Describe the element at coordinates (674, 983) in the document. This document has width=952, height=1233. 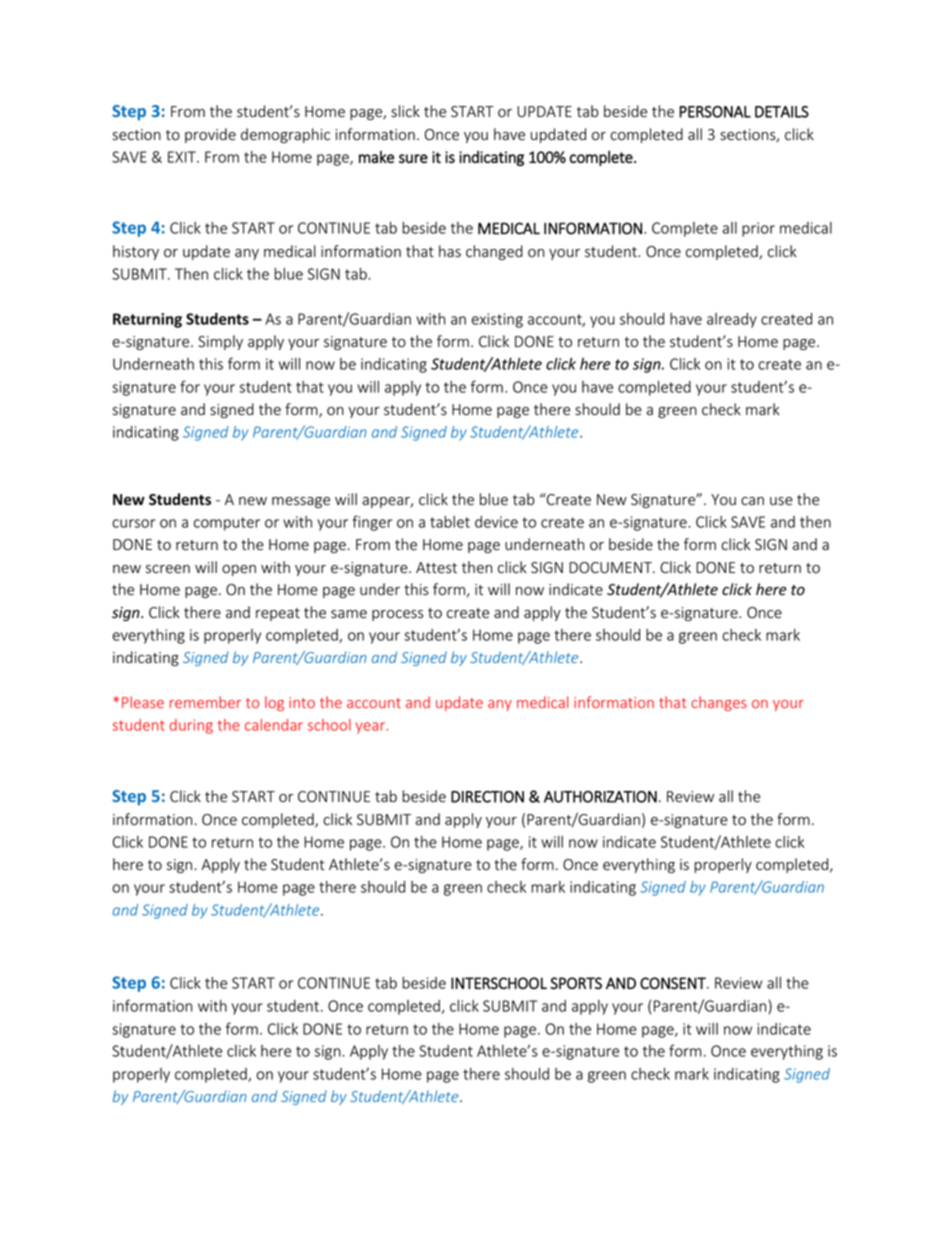
I see `CONSENT` at that location.
